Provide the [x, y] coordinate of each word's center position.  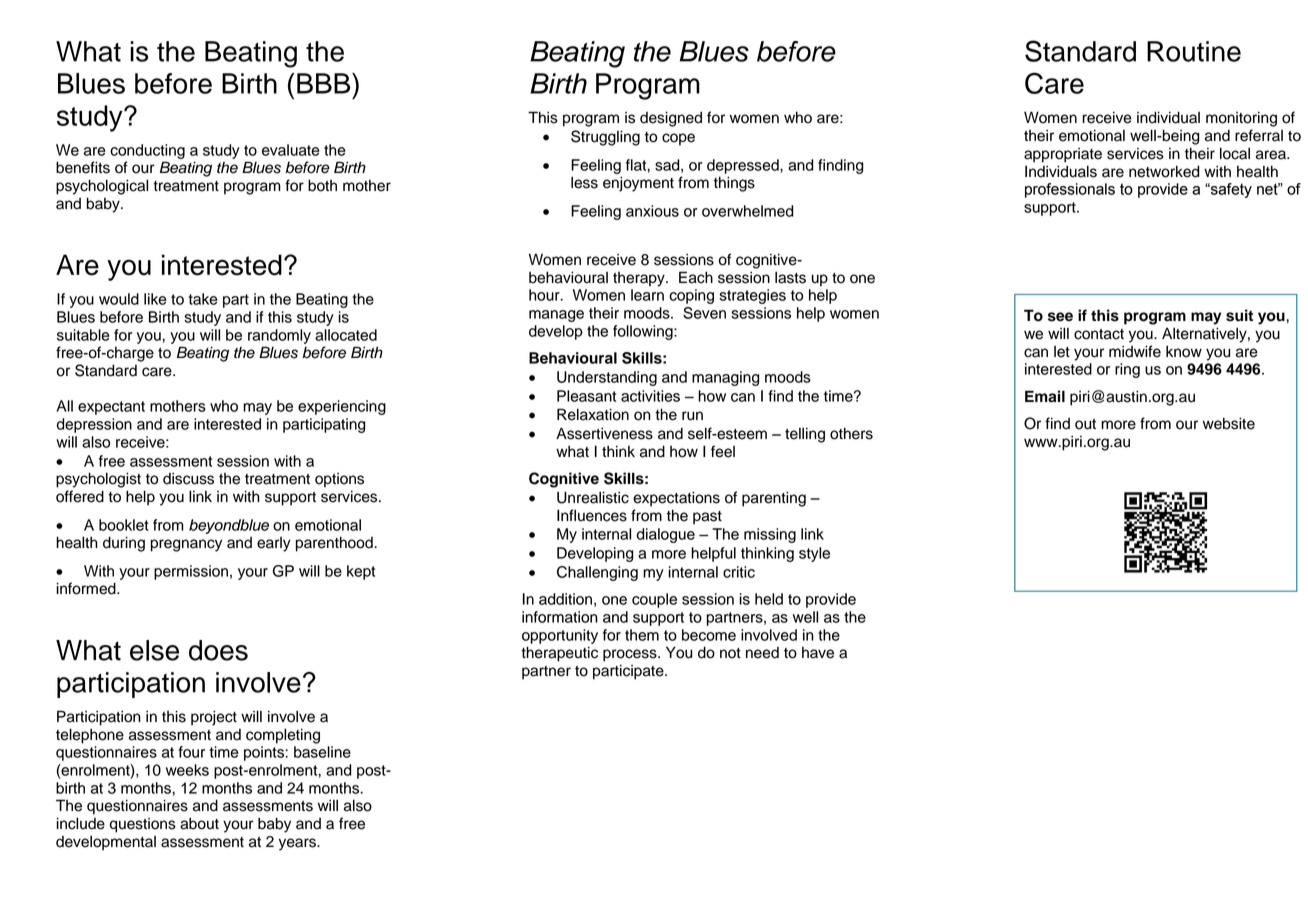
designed [671, 119]
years [298, 844]
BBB [325, 83]
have [818, 653]
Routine [1194, 51]
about [199, 823]
